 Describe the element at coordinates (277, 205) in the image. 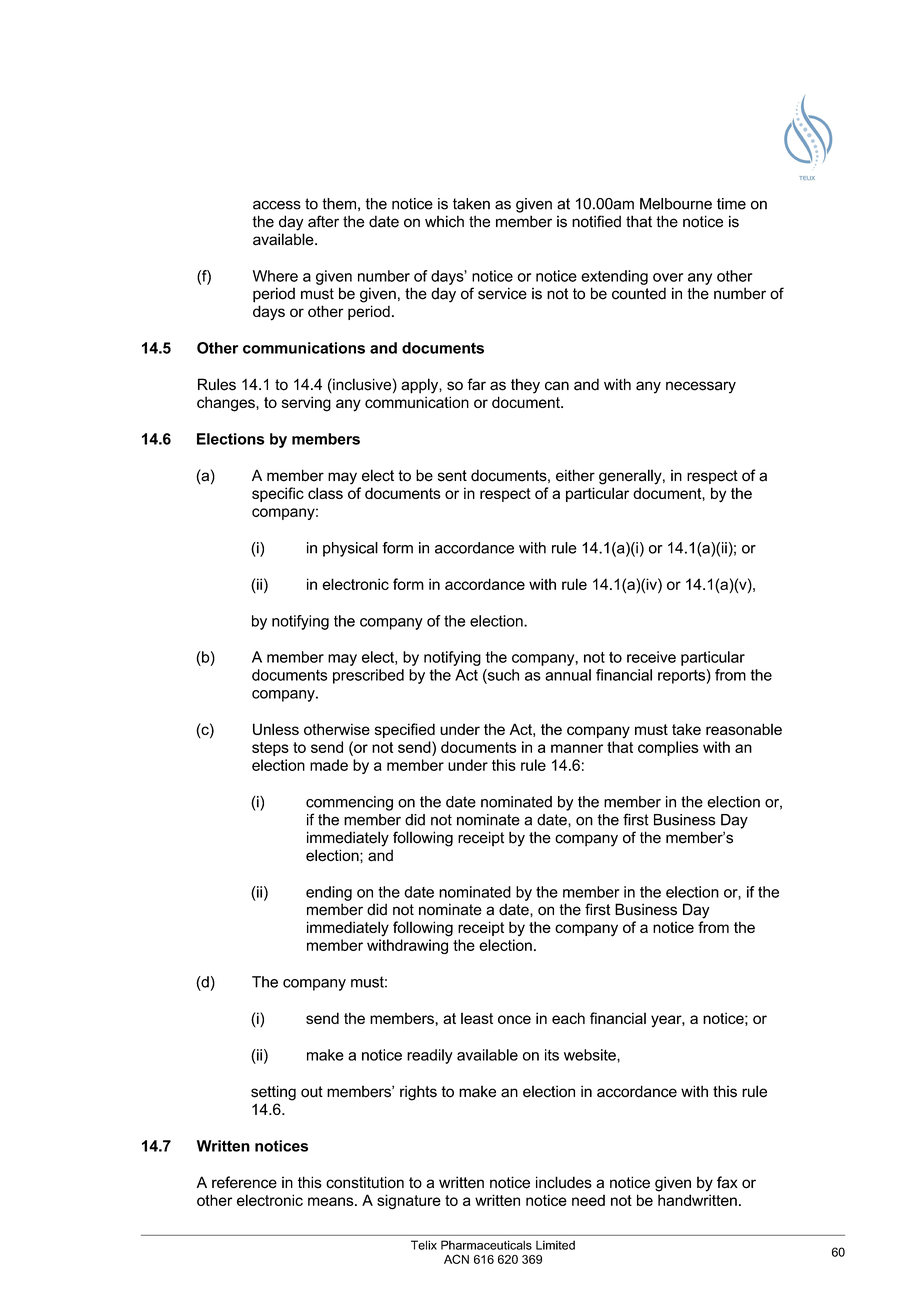

I see `access` at that location.
